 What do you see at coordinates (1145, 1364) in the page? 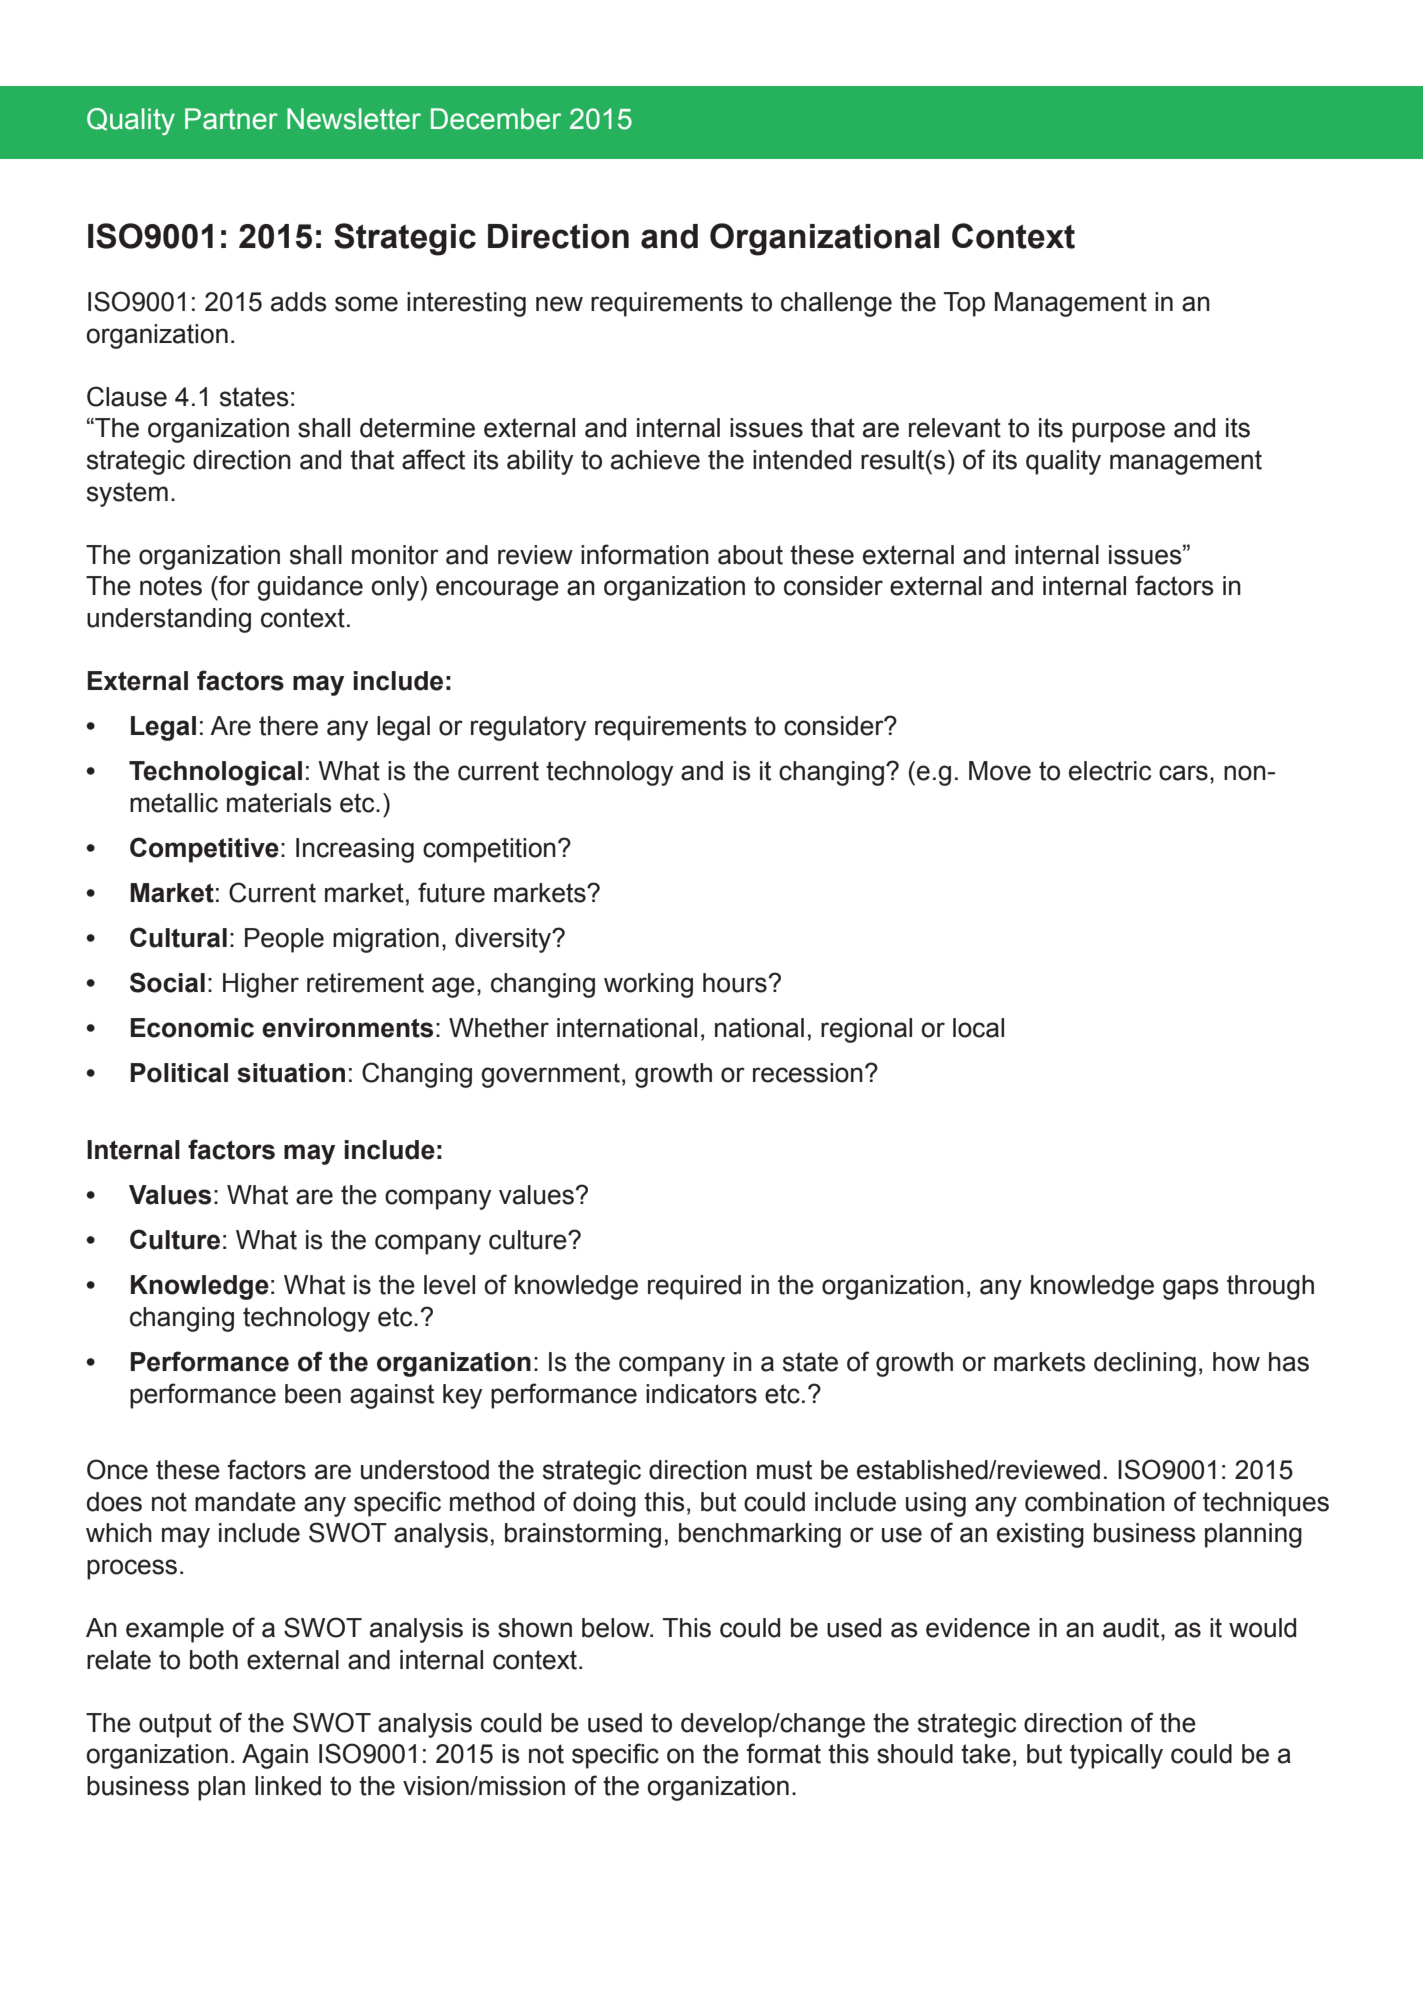
I see `declining` at bounding box center [1145, 1364].
